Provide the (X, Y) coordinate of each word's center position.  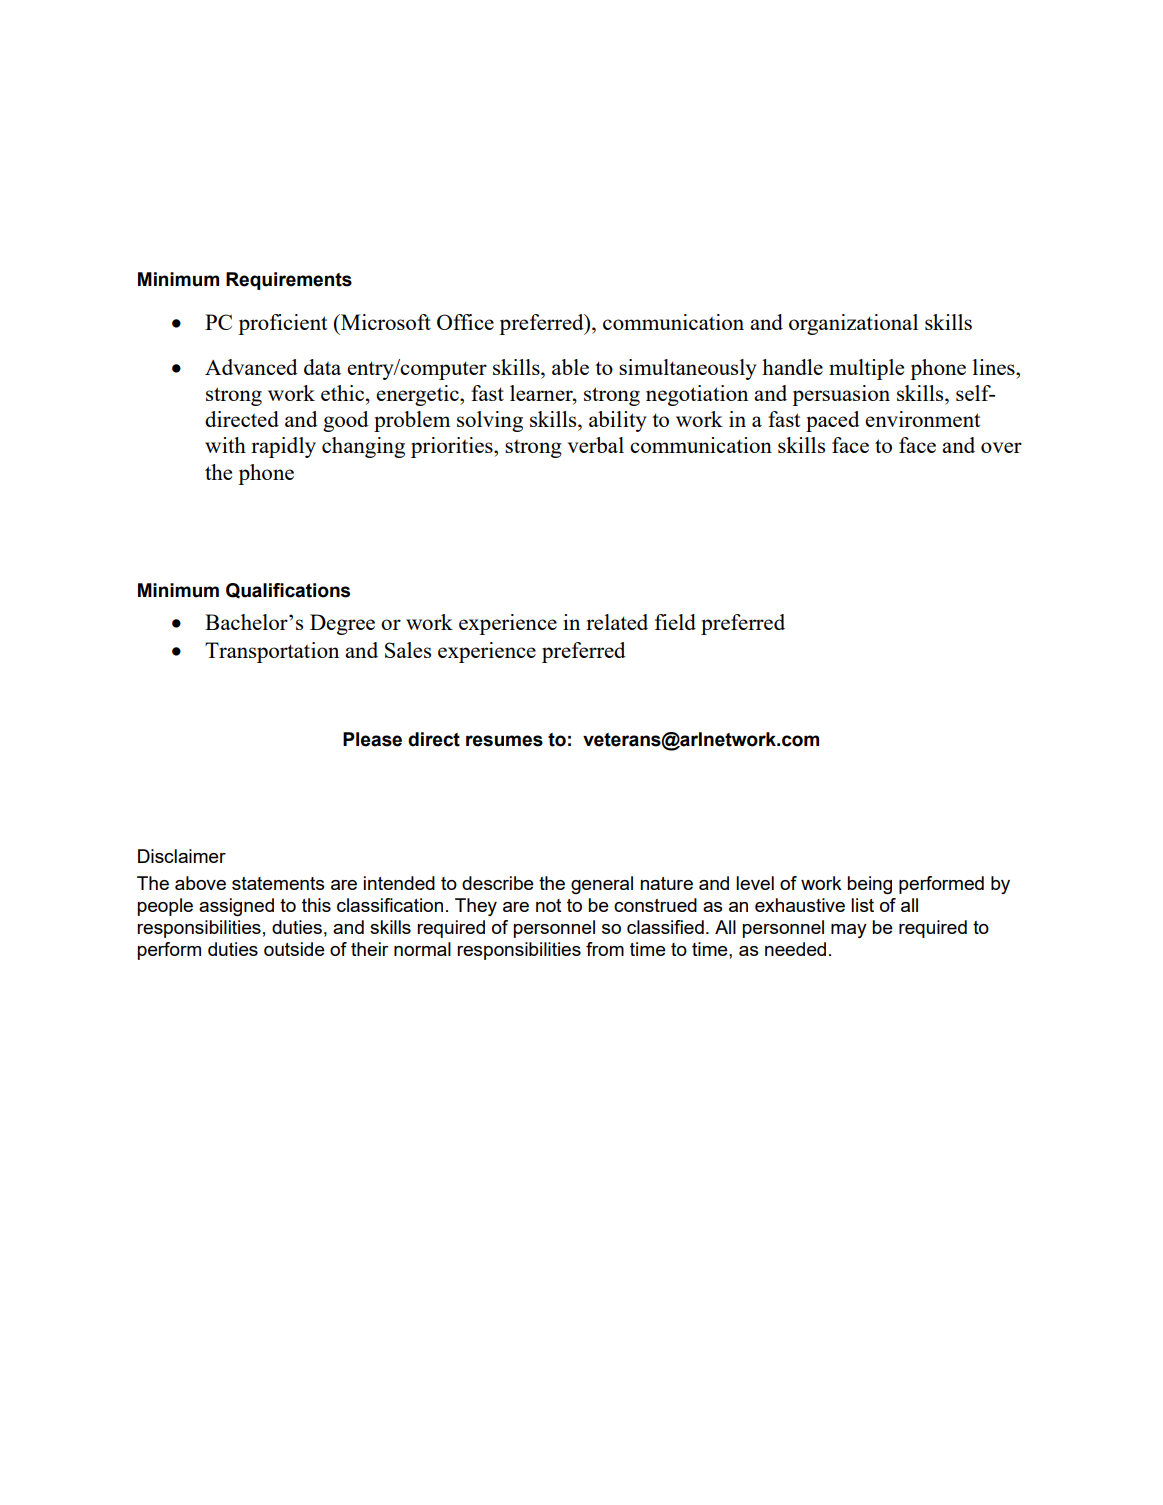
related (617, 622)
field (675, 622)
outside (294, 949)
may (849, 931)
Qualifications (288, 591)
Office (465, 322)
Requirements (289, 281)
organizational (853, 324)
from (605, 949)
